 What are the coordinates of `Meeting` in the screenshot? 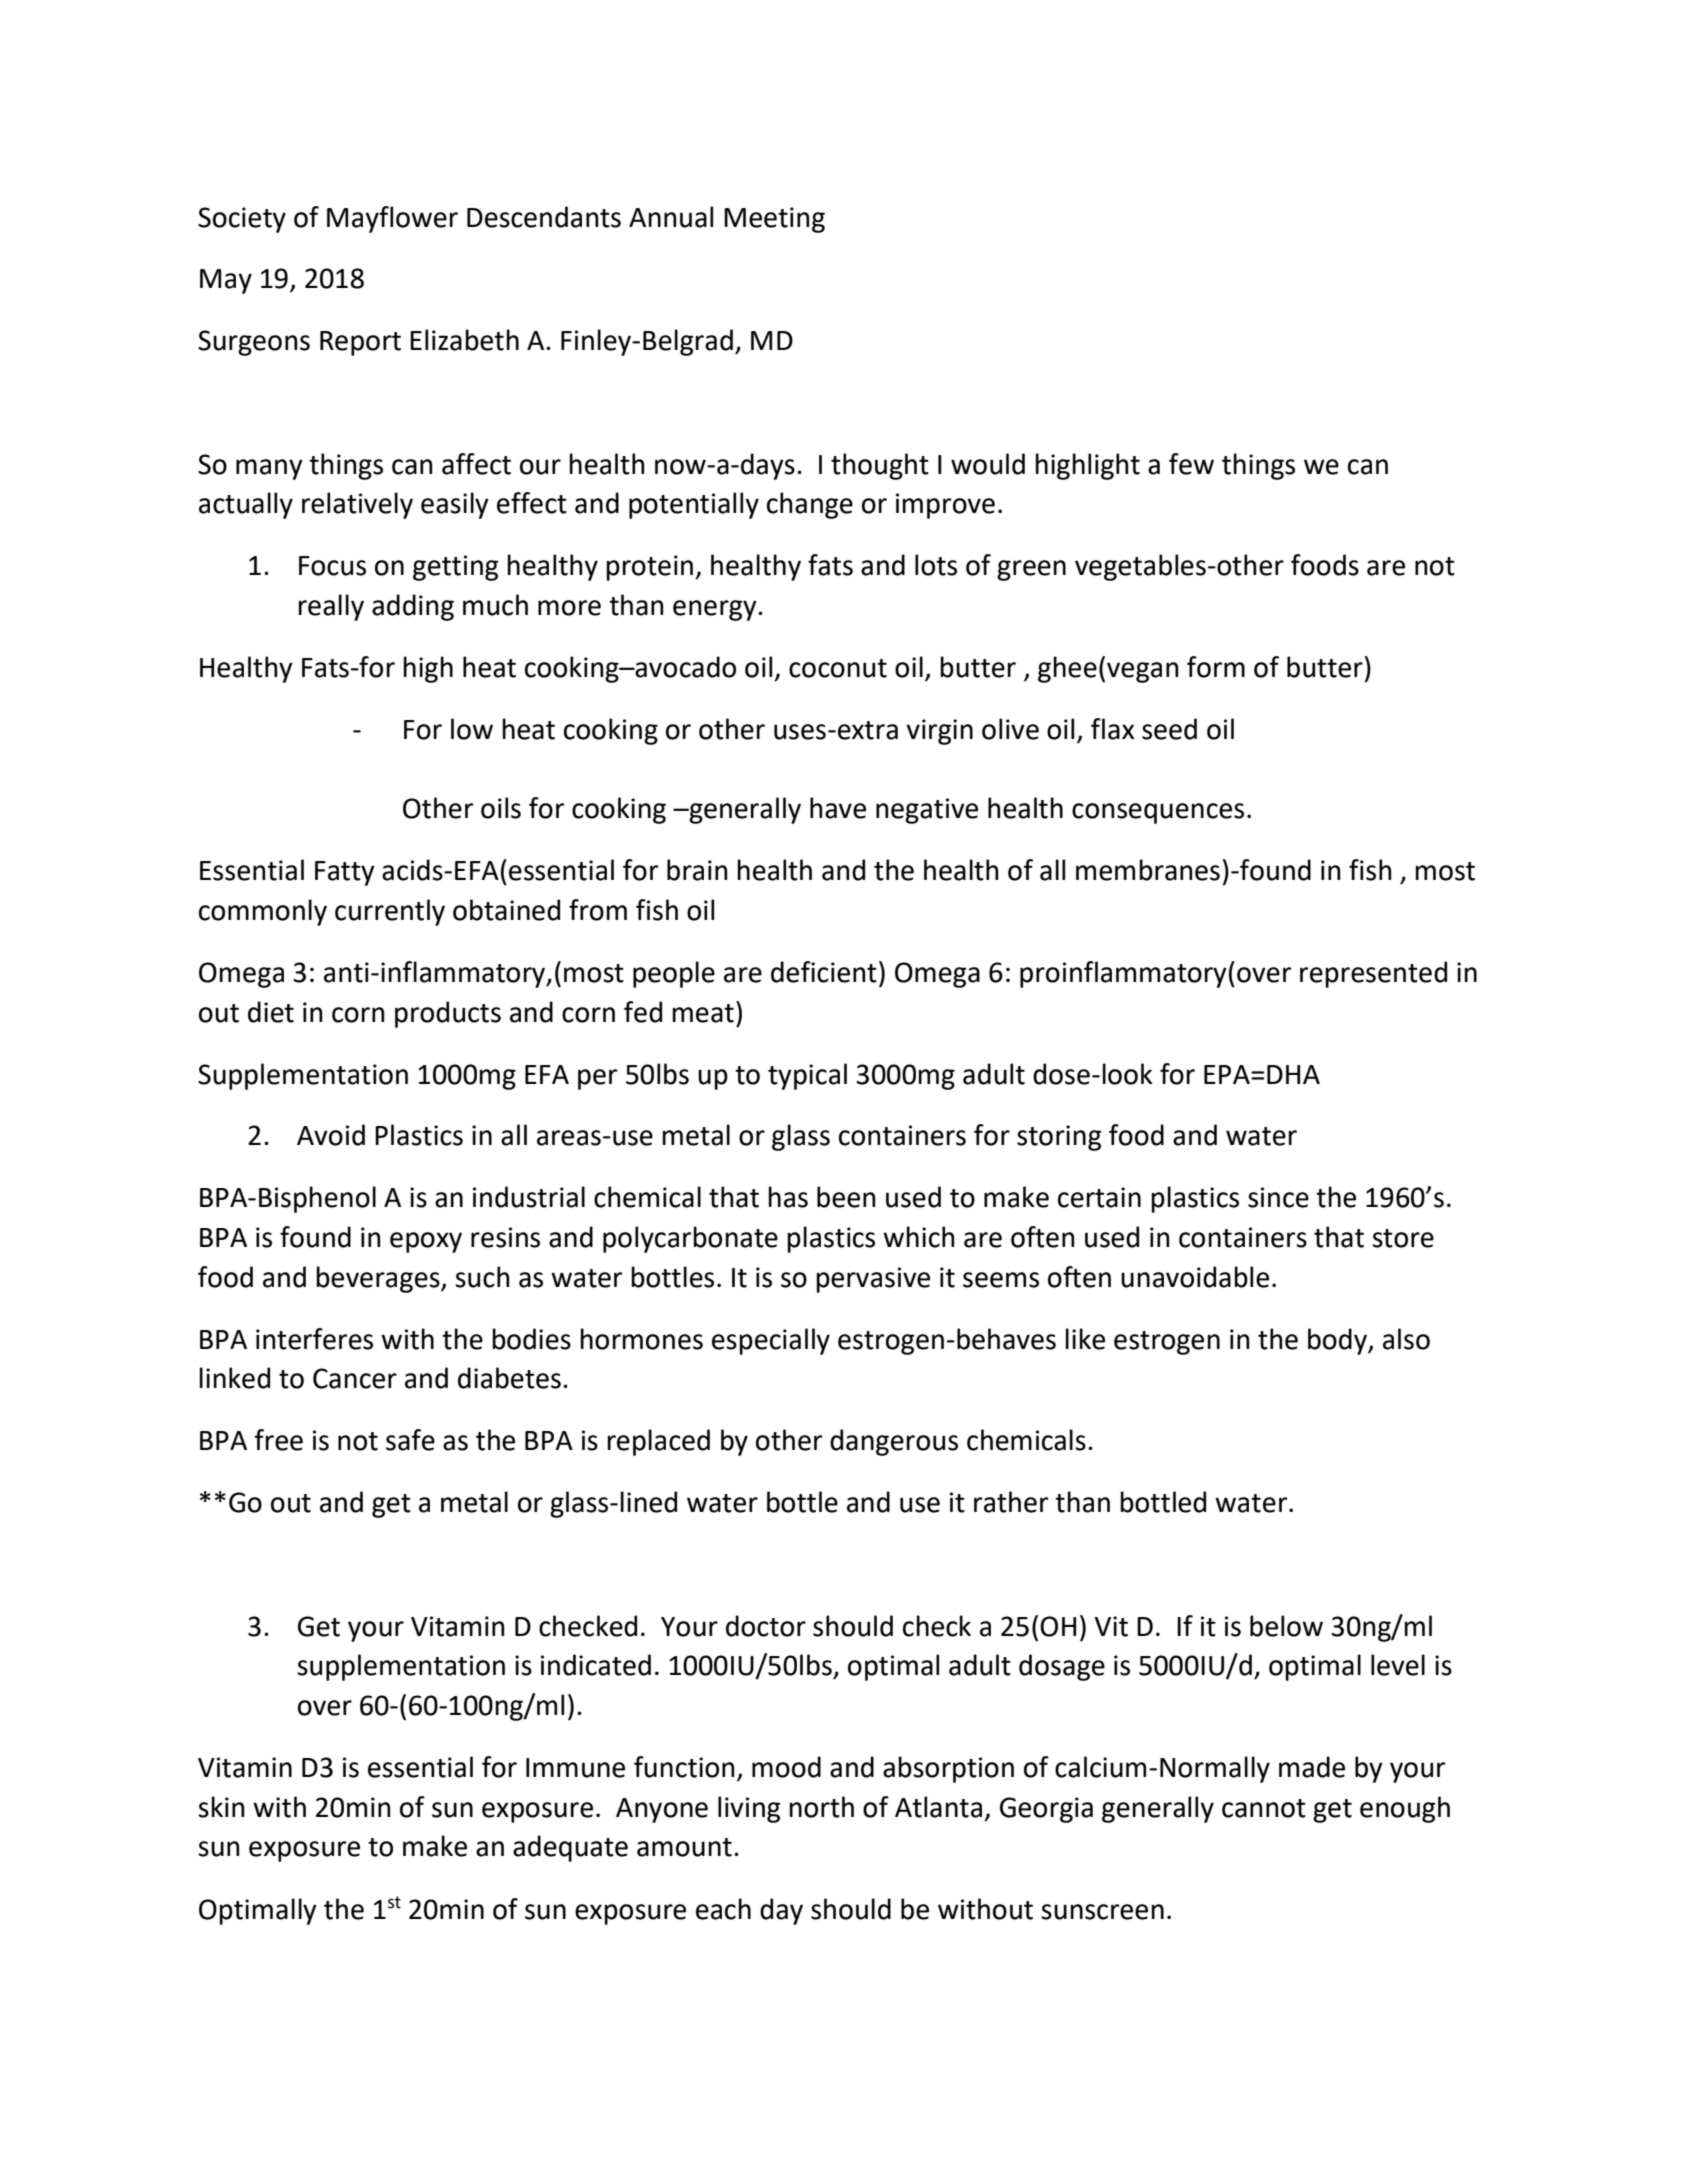 It's located at (774, 220).
